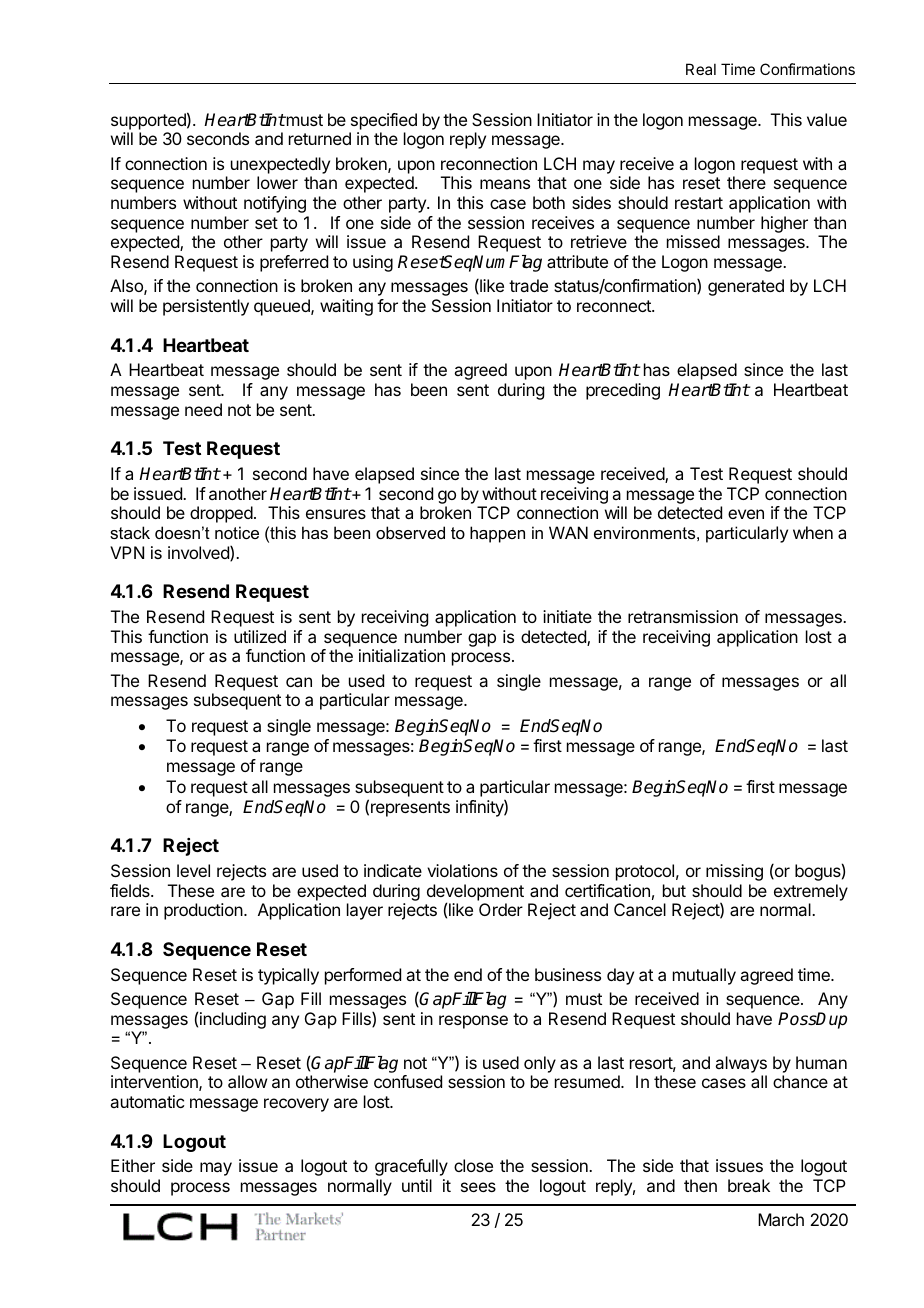 Image resolution: width=924 pixels, height=1308 pixels. I want to click on specified, so click(384, 121).
